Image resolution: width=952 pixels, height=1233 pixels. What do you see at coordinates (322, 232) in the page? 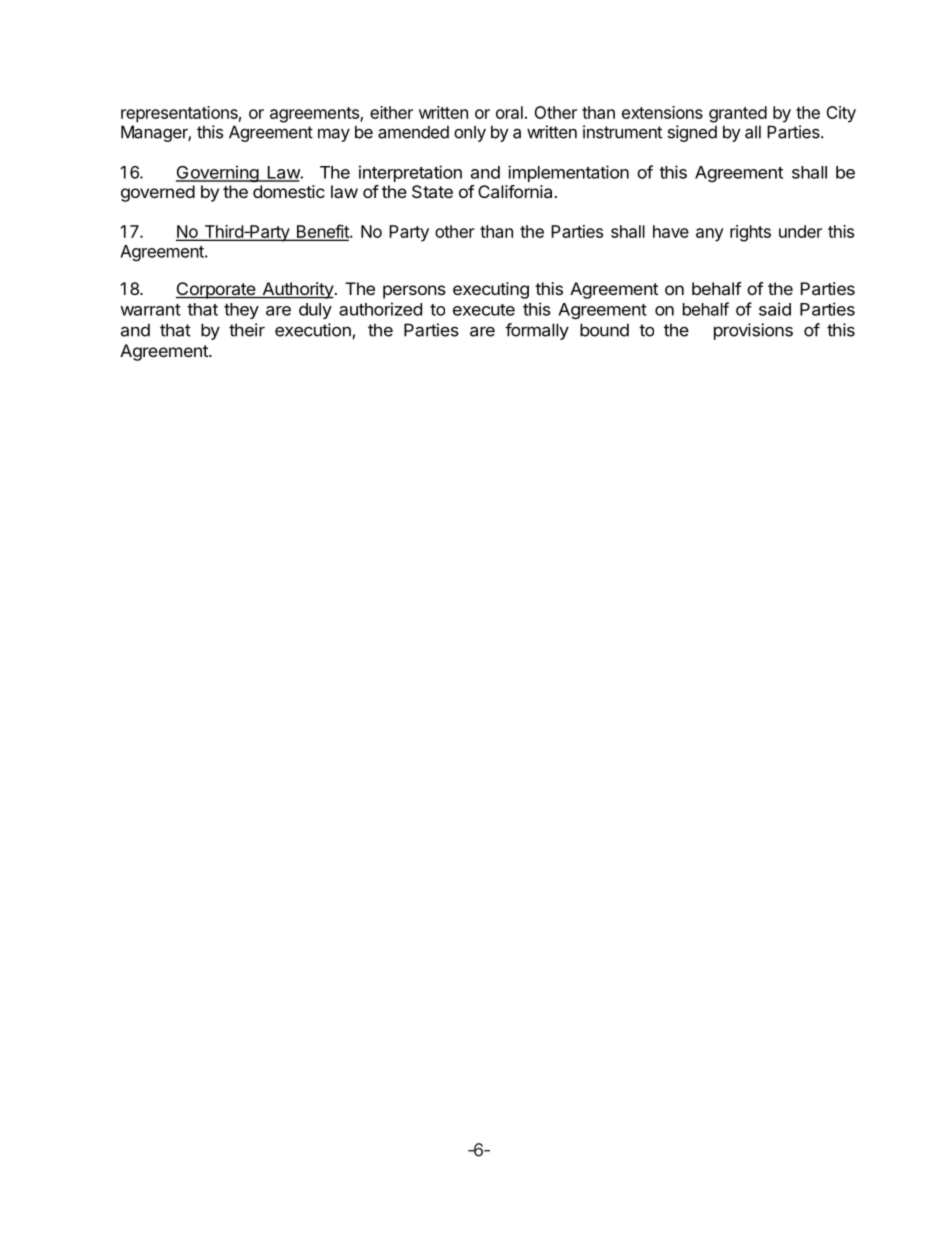
I see `Benefit` at bounding box center [322, 232].
